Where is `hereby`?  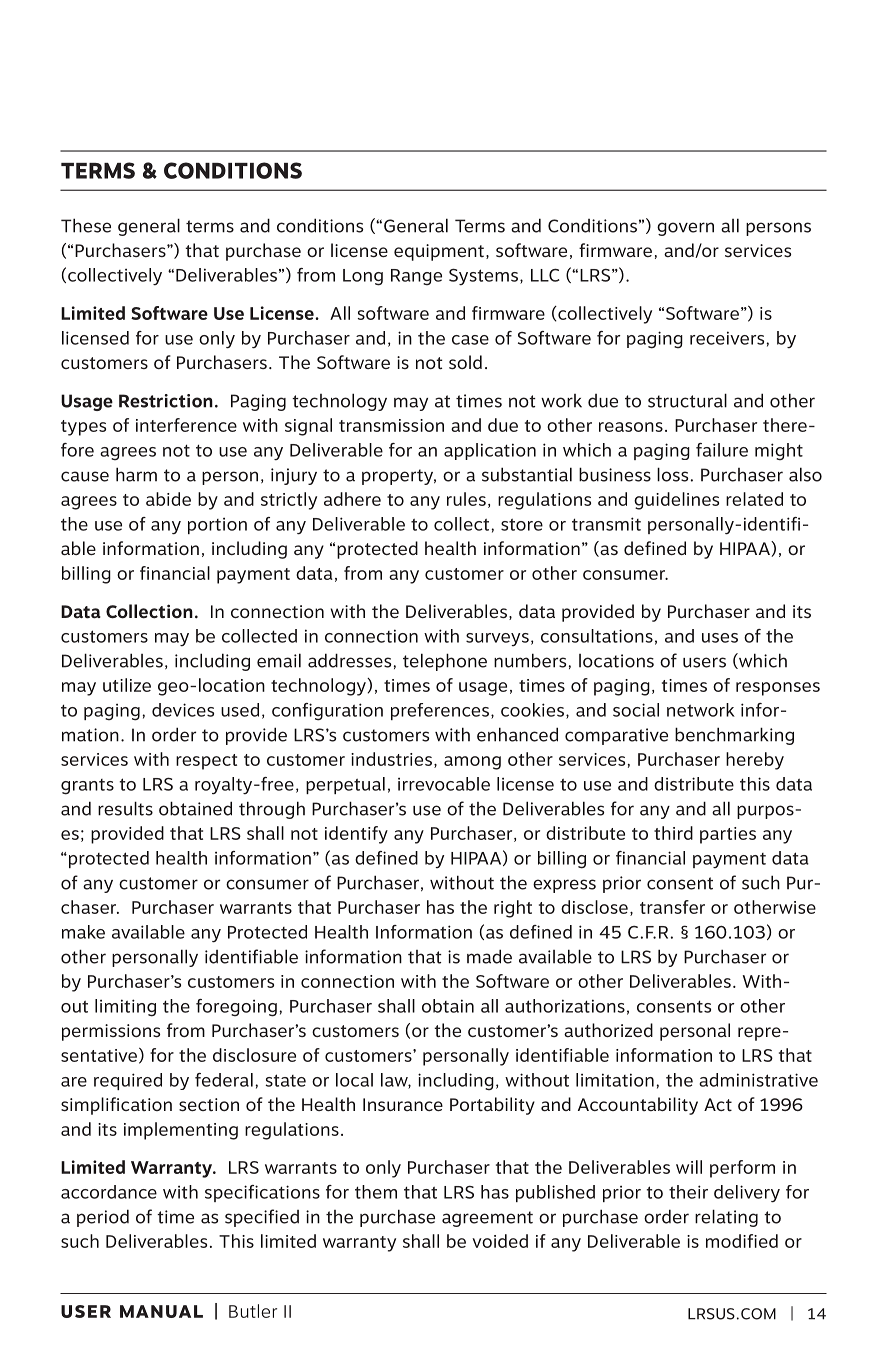
hereby is located at coordinates (755, 761).
